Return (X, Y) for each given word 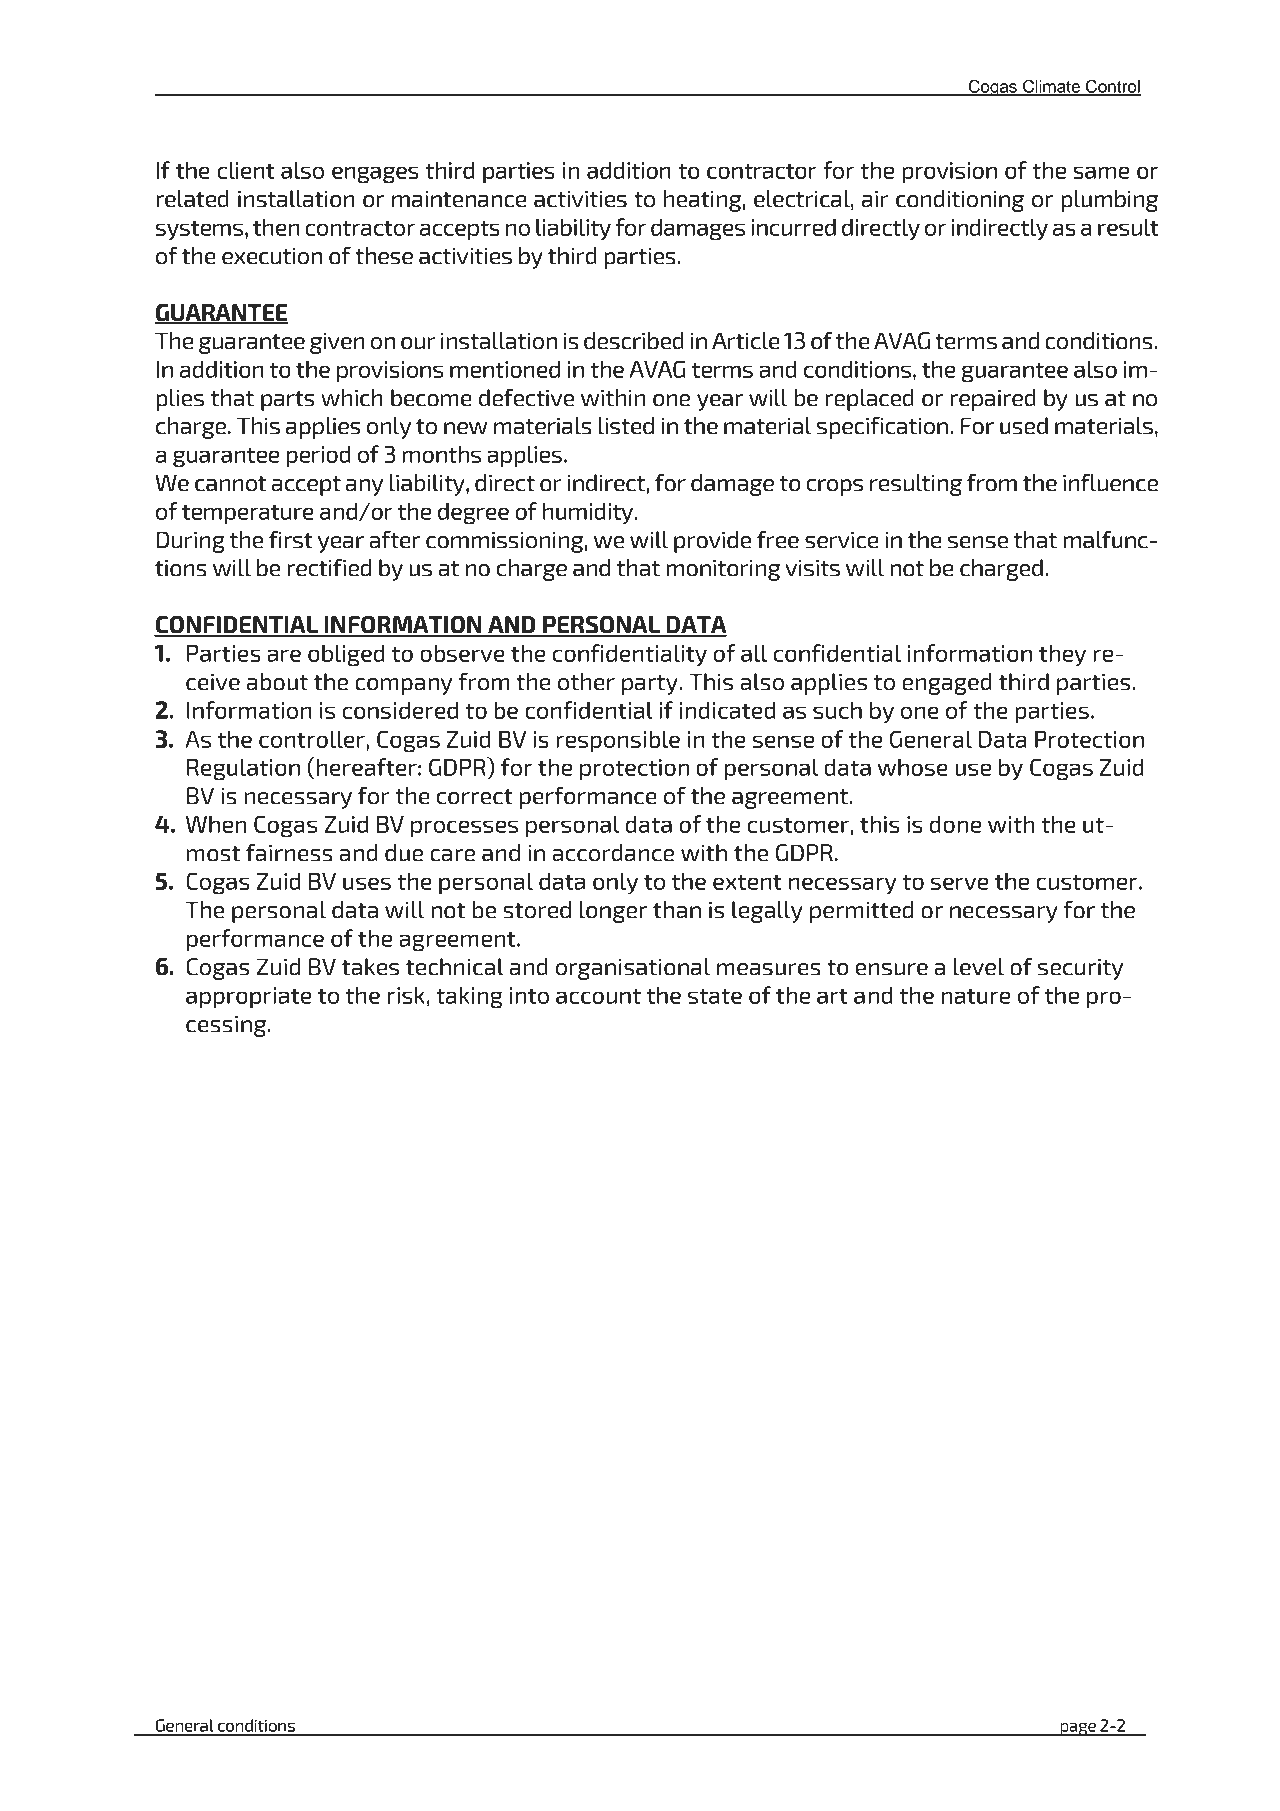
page (1078, 1729)
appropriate (249, 998)
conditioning (960, 201)
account (598, 996)
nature (976, 996)
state (715, 996)
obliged (346, 655)
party (651, 685)
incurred (793, 227)
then (276, 227)
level (979, 967)
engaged (947, 684)
